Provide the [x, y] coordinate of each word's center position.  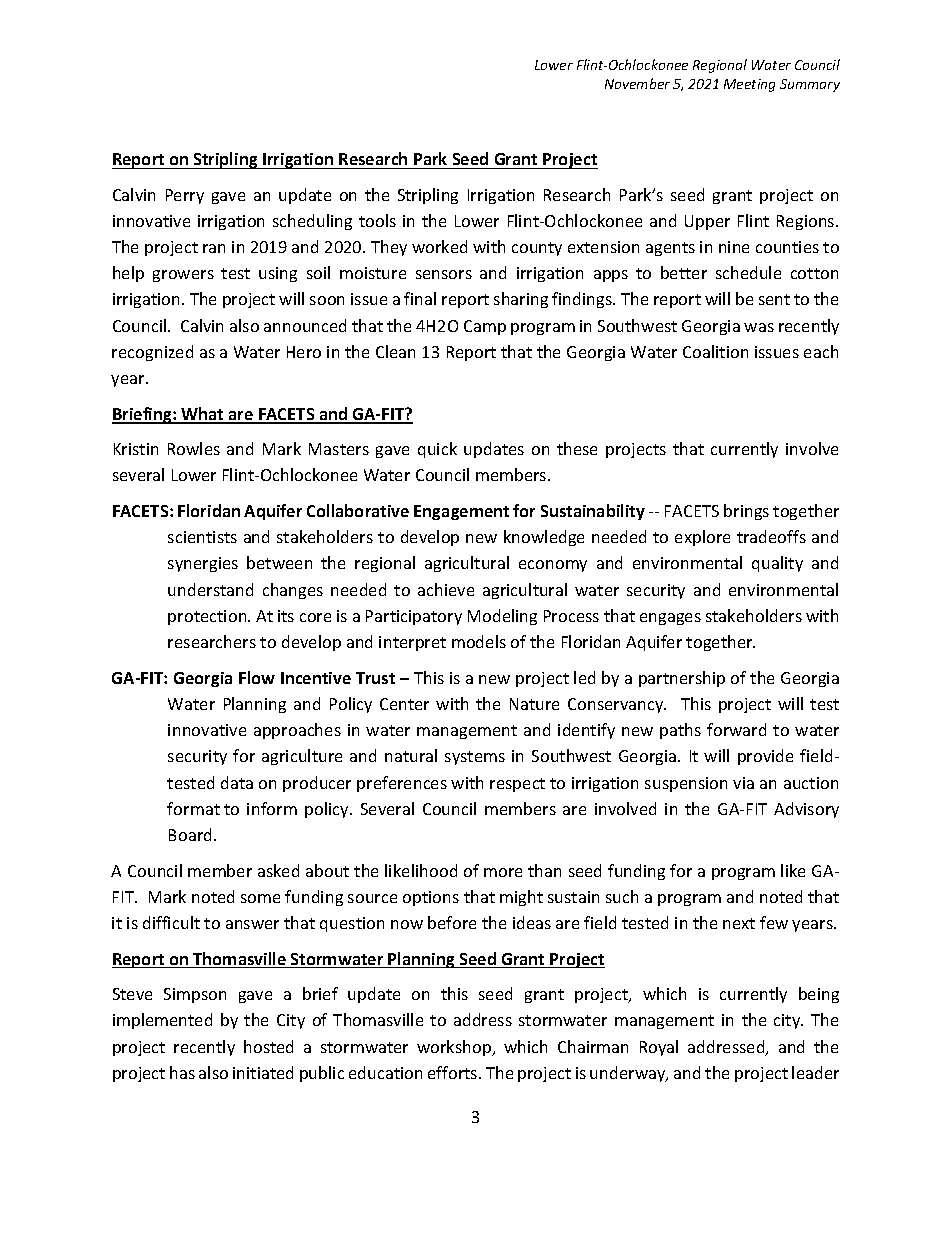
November [637, 83]
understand [210, 589]
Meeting [749, 85]
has [182, 1072]
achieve [446, 589]
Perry [185, 196]
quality [777, 564]
